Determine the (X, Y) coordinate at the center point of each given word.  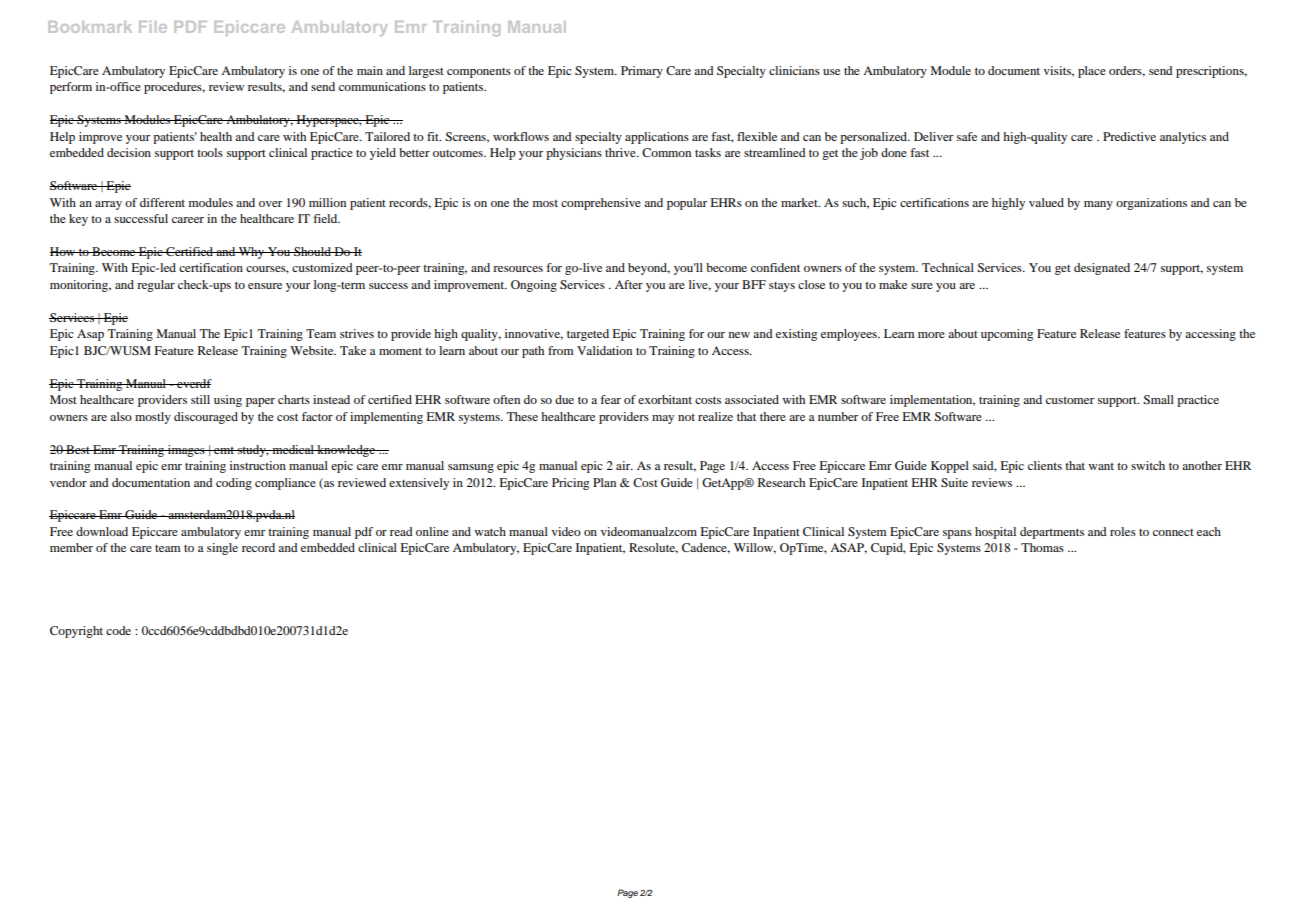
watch (490, 531)
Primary (642, 72)
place (1092, 72)
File (153, 27)
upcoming (1007, 335)
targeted (588, 335)
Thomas (1042, 547)
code (118, 630)
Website (313, 350)
